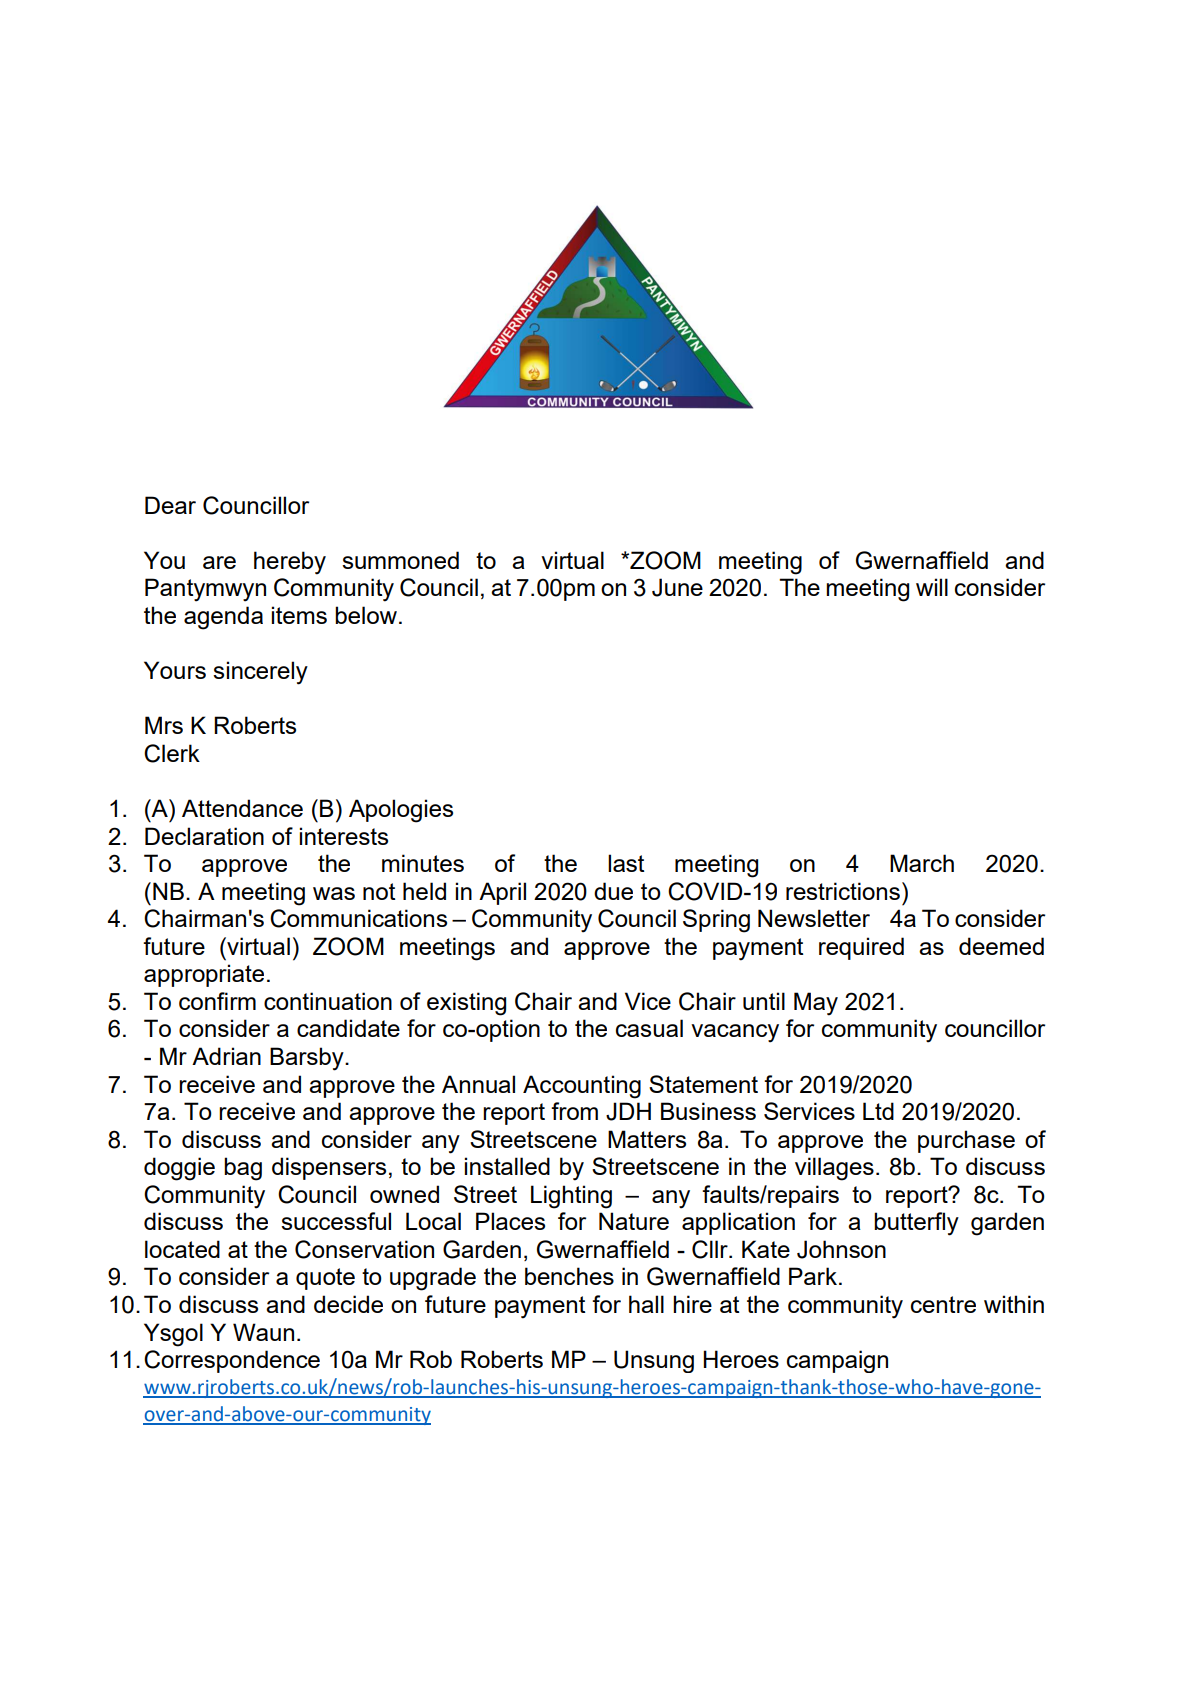  I want to click on hereby, so click(290, 563).
